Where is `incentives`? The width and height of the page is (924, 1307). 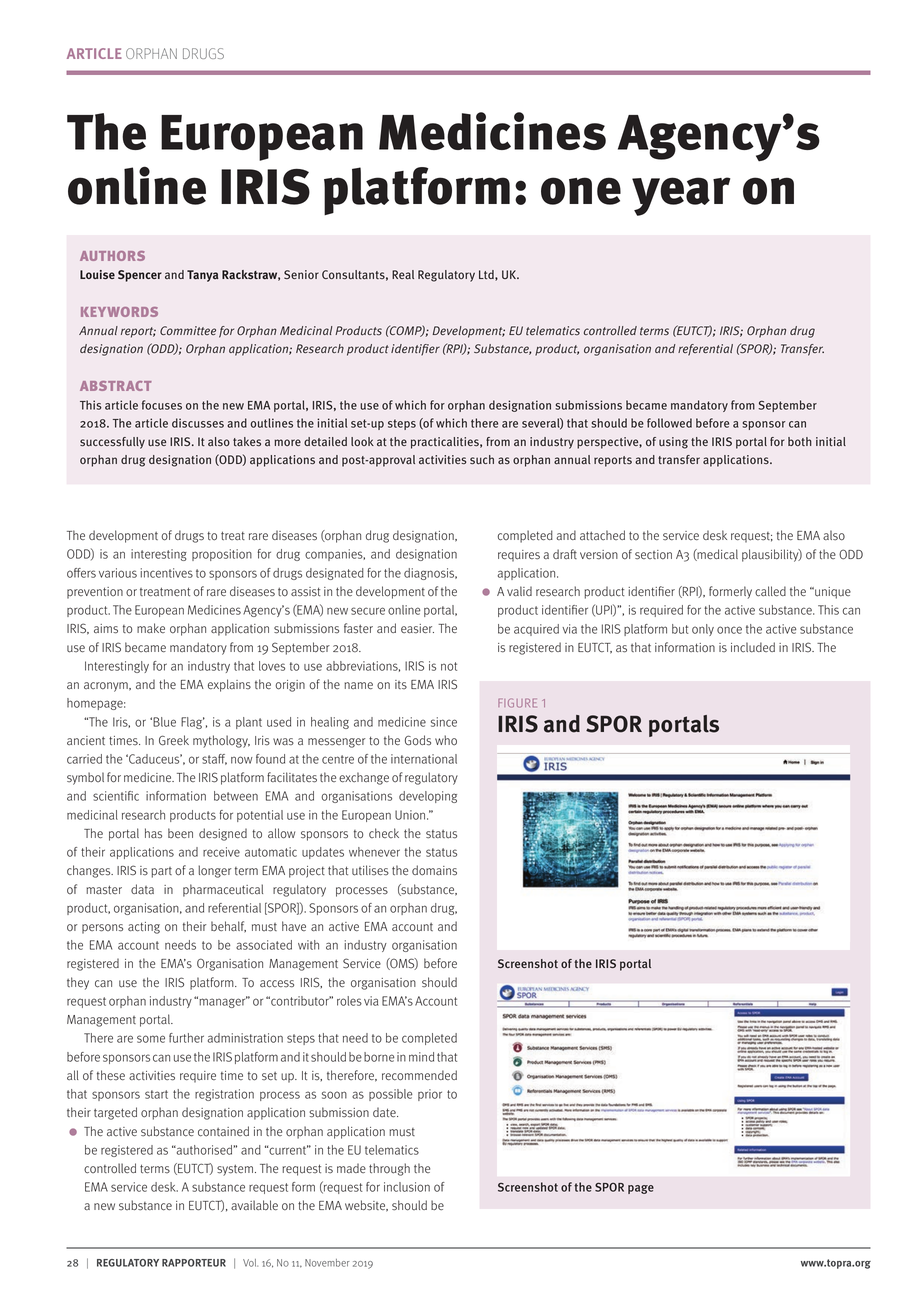 incentives is located at coordinates (167, 573).
